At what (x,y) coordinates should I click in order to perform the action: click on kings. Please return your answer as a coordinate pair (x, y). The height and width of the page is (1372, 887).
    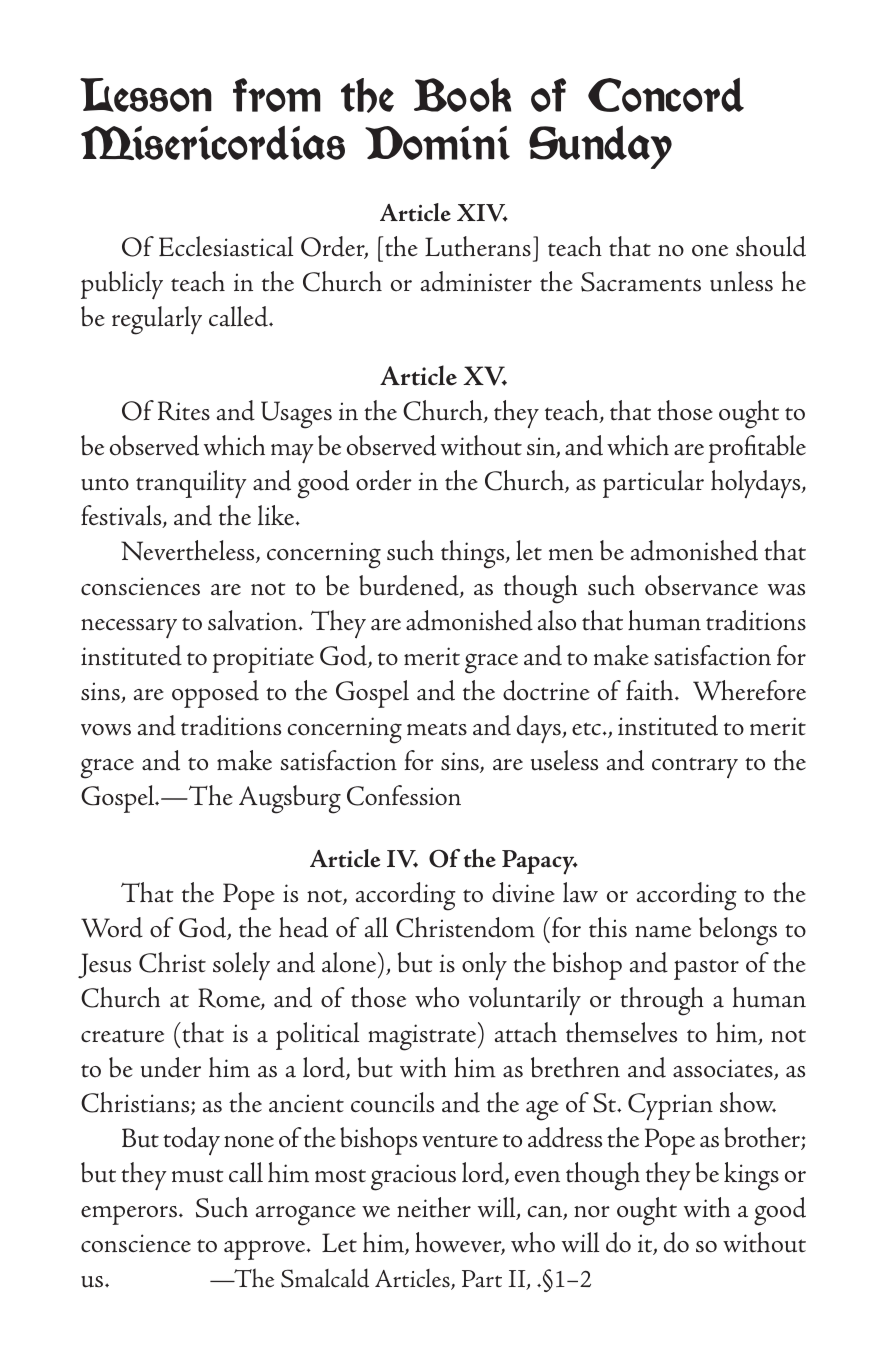
    Looking at the image, I should click on (751, 1176).
